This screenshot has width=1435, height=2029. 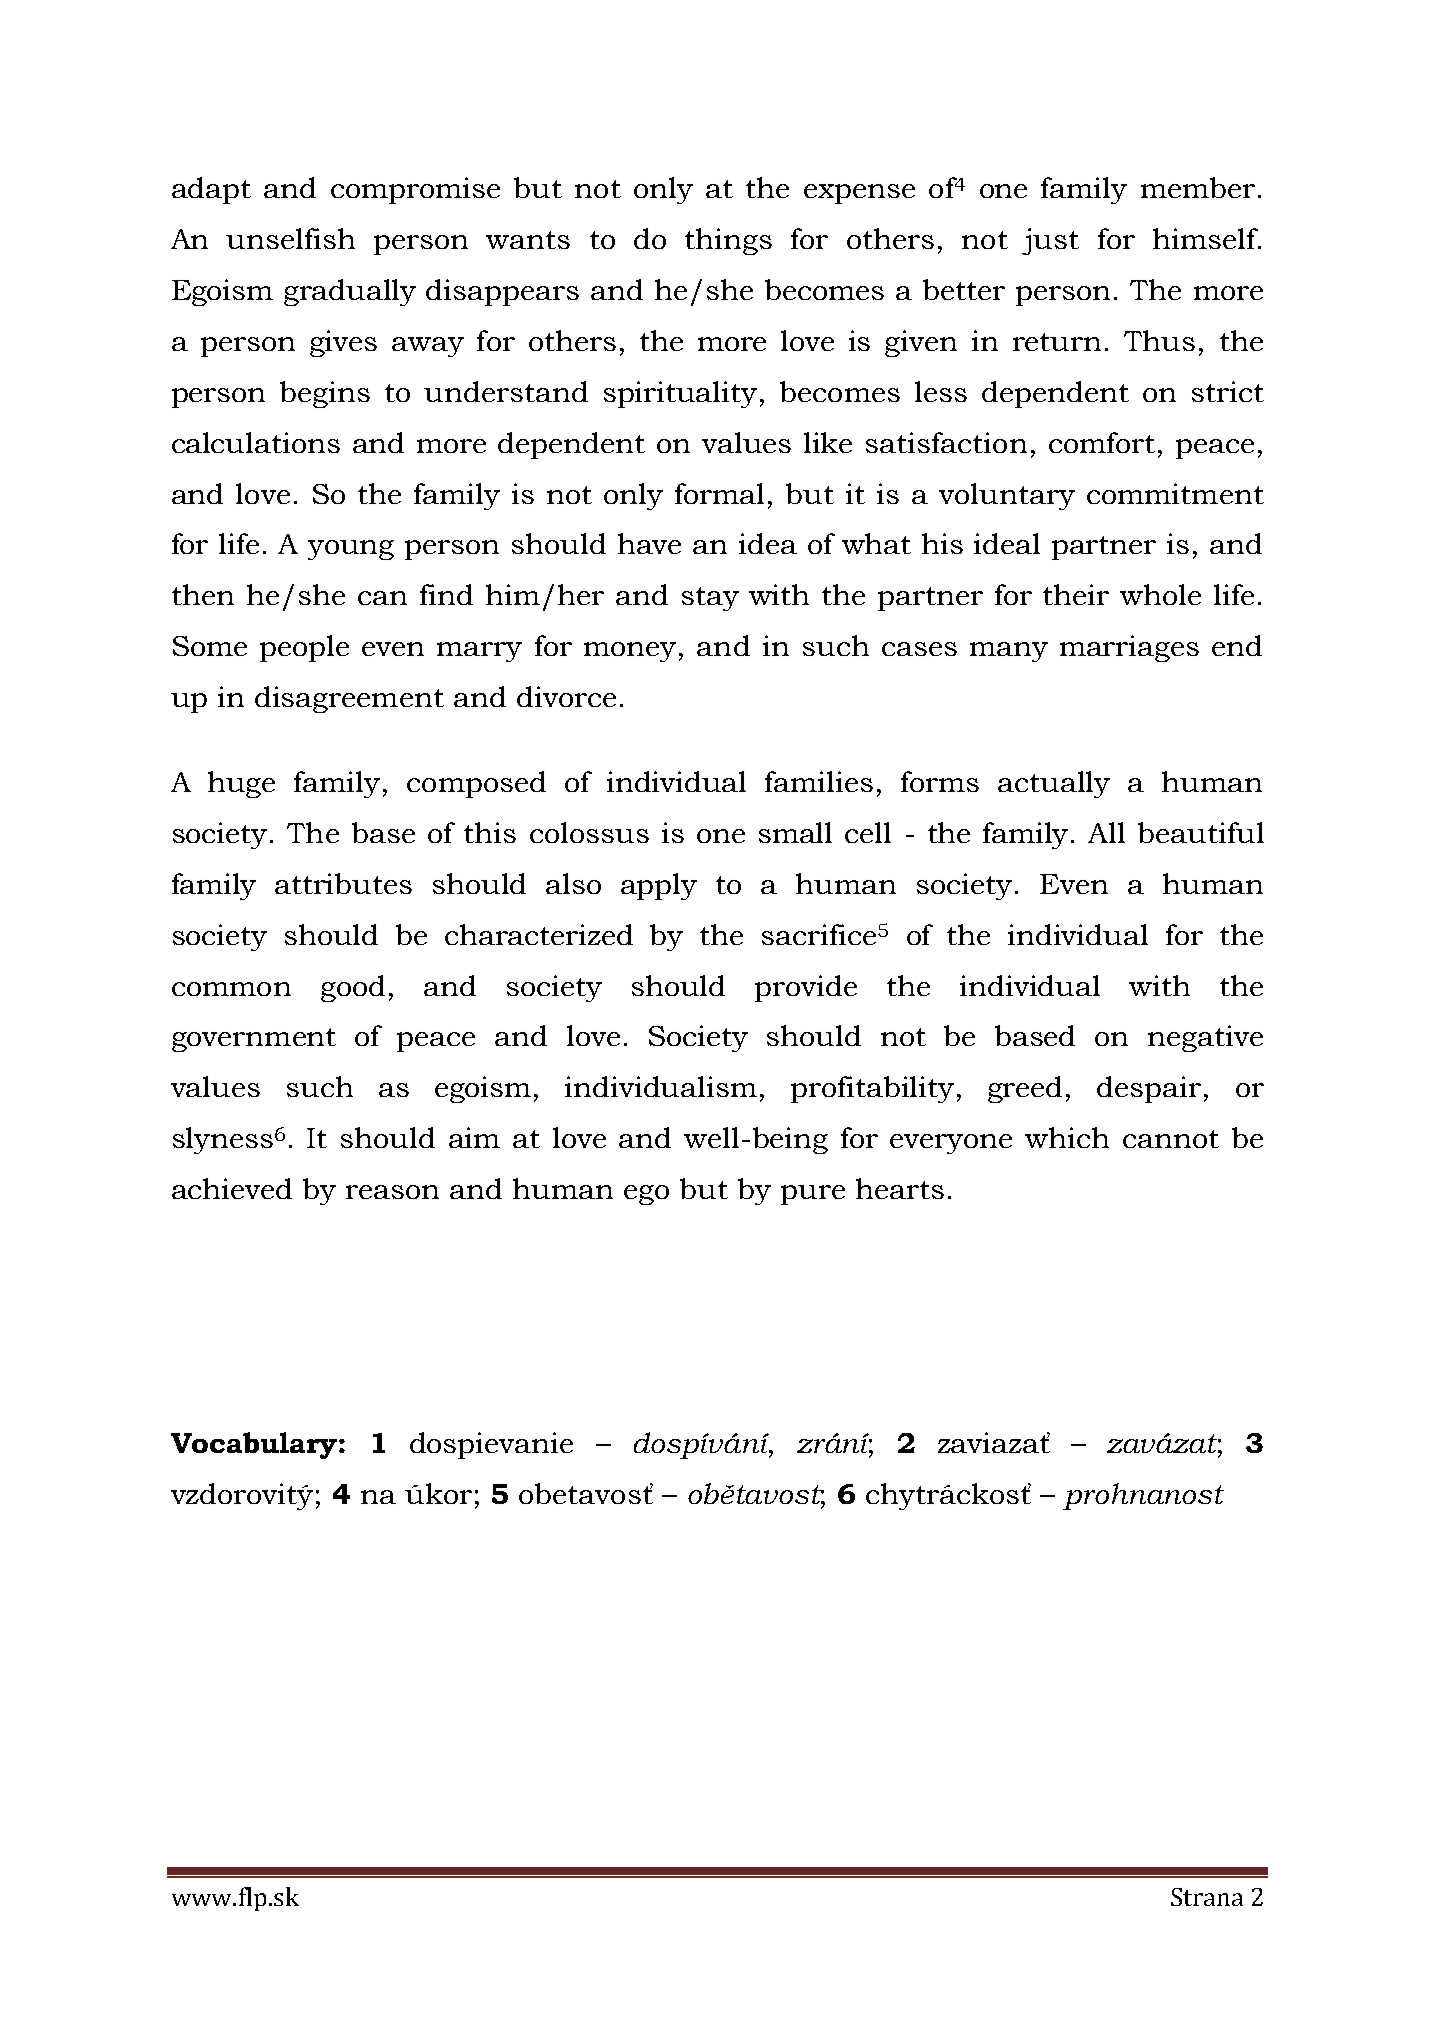 What do you see at coordinates (241, 784) in the screenshot?
I see `huge` at bounding box center [241, 784].
